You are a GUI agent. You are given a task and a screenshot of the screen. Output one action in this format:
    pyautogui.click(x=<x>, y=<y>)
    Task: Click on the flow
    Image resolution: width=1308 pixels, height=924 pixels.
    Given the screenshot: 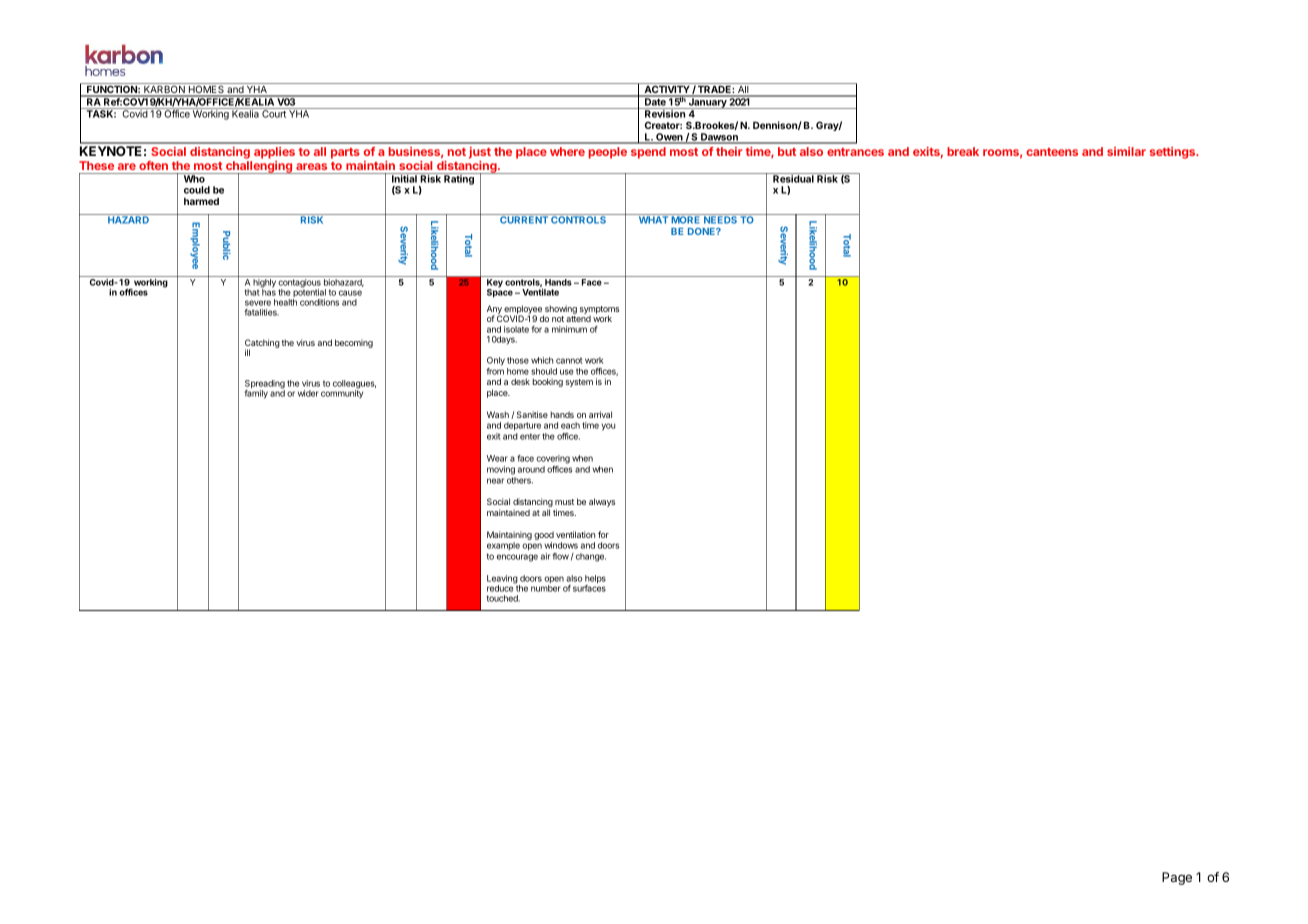 What is the action you would take?
    pyautogui.click(x=561, y=556)
